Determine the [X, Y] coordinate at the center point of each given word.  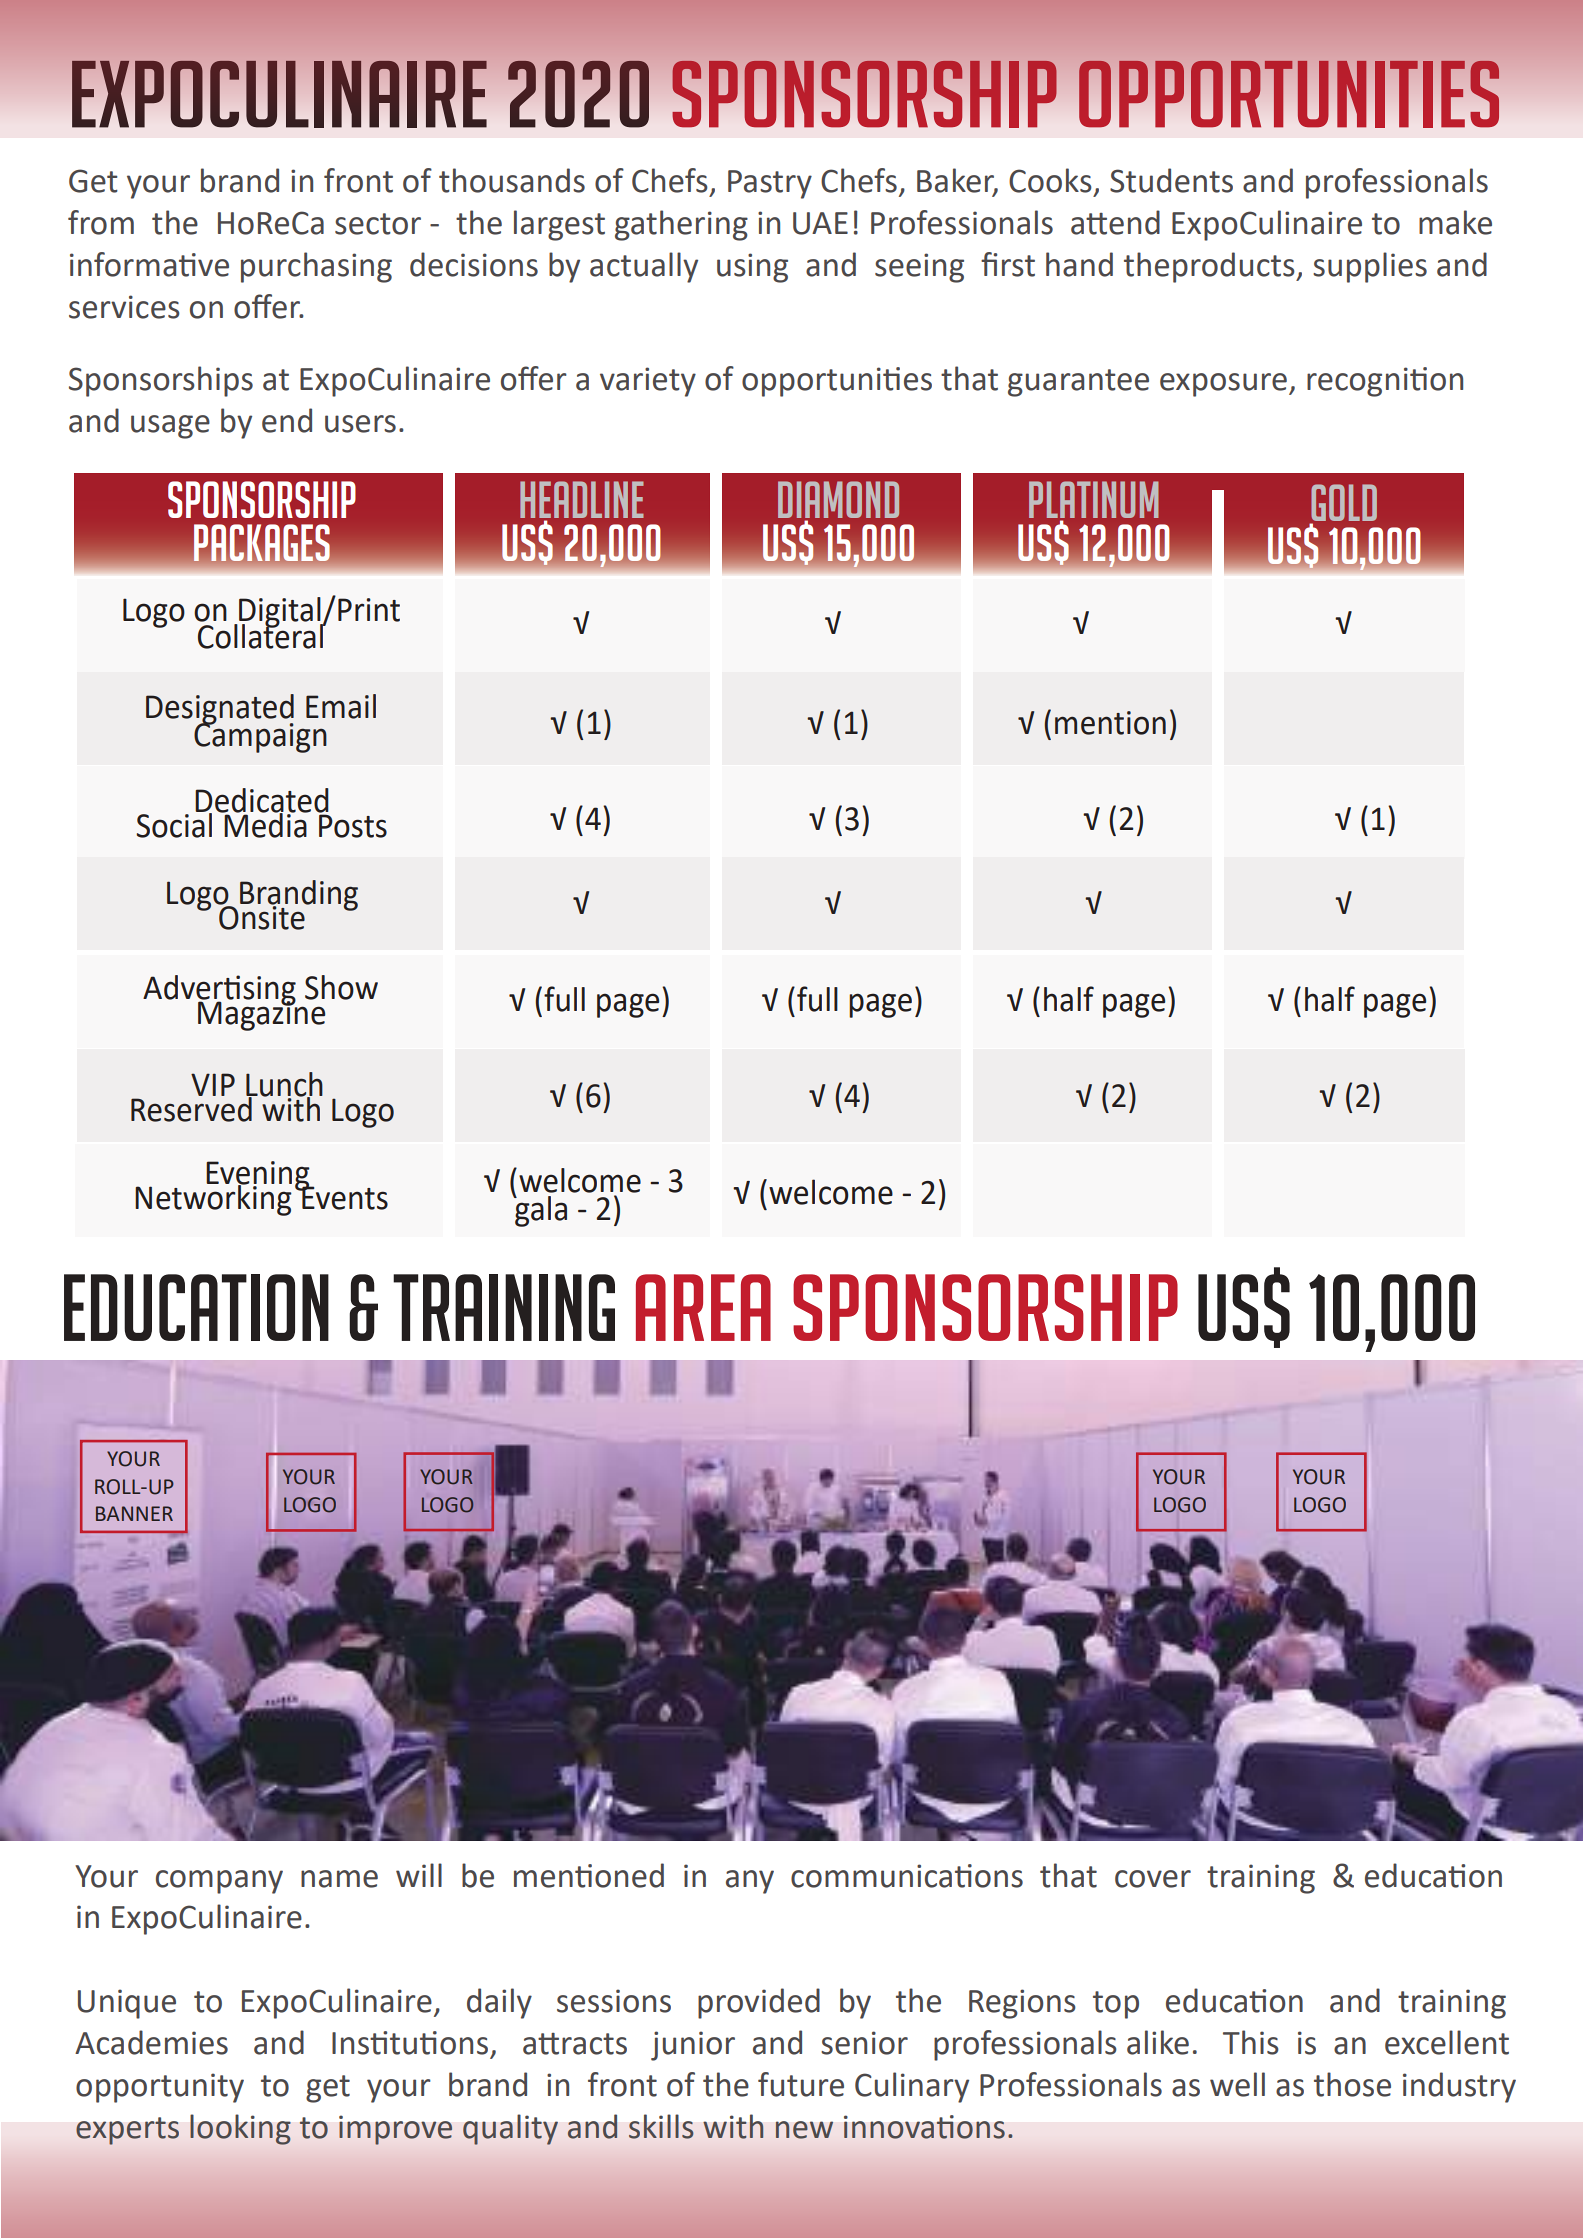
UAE [820, 223]
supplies [1370, 267]
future [801, 2084]
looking [240, 2129]
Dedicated [262, 801]
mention [1110, 723]
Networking [213, 1198]
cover [1153, 1879]
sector [378, 224]
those [1352, 2084]
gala [540, 1210]
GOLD [1344, 502]
